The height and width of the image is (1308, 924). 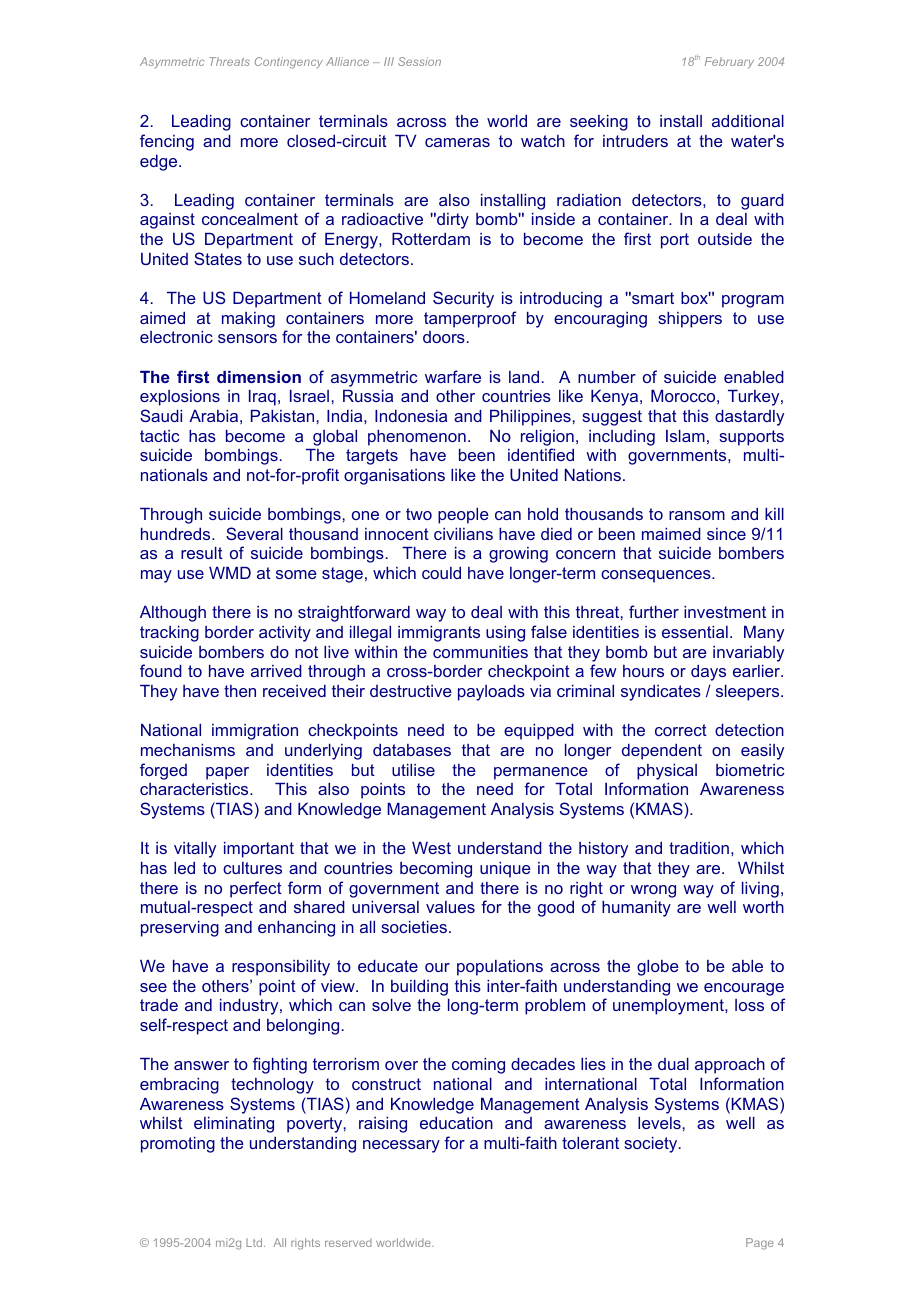 I want to click on Contingency, so click(x=289, y=63).
